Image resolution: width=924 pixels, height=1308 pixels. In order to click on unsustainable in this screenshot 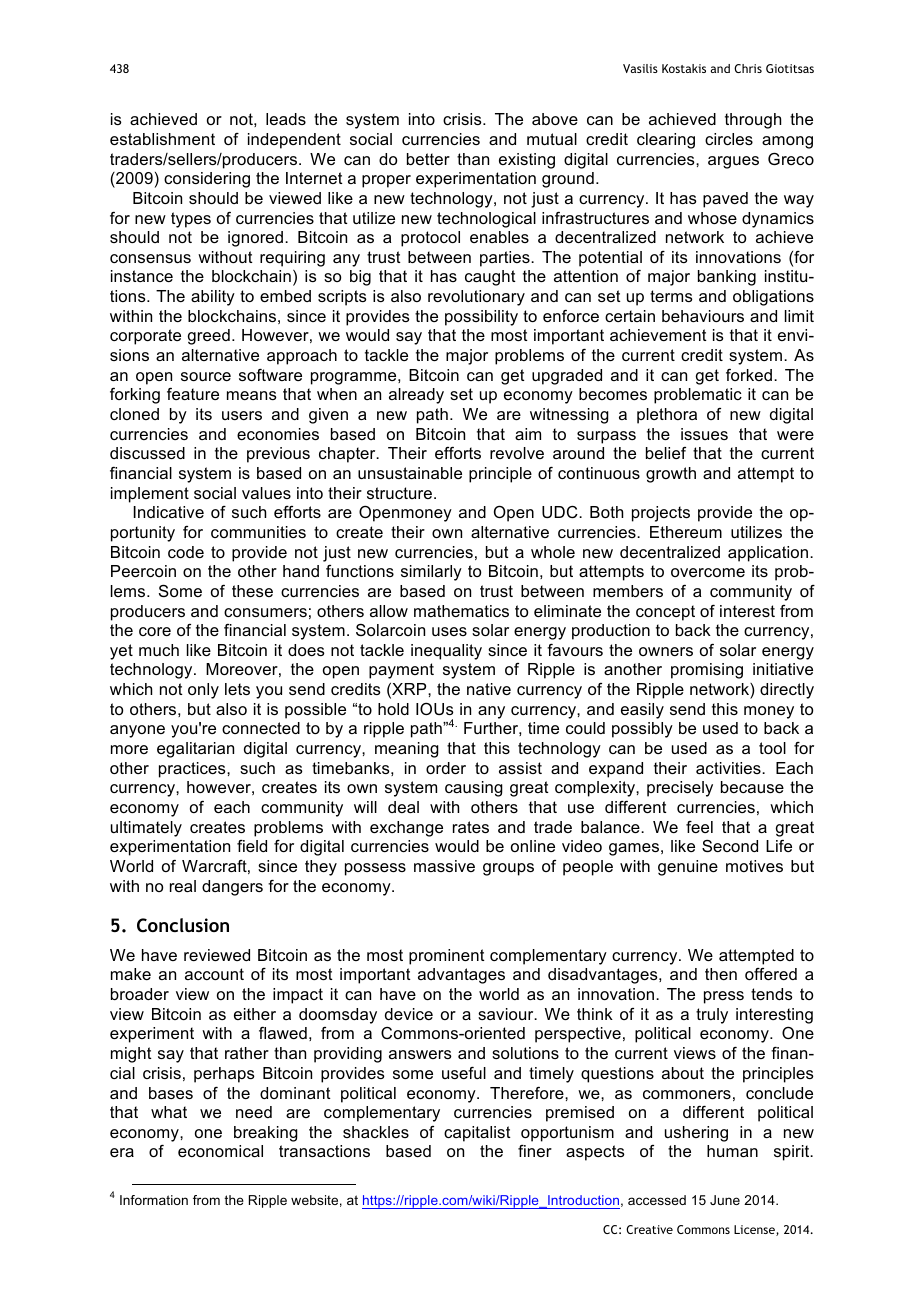, I will do `click(410, 473)`.
